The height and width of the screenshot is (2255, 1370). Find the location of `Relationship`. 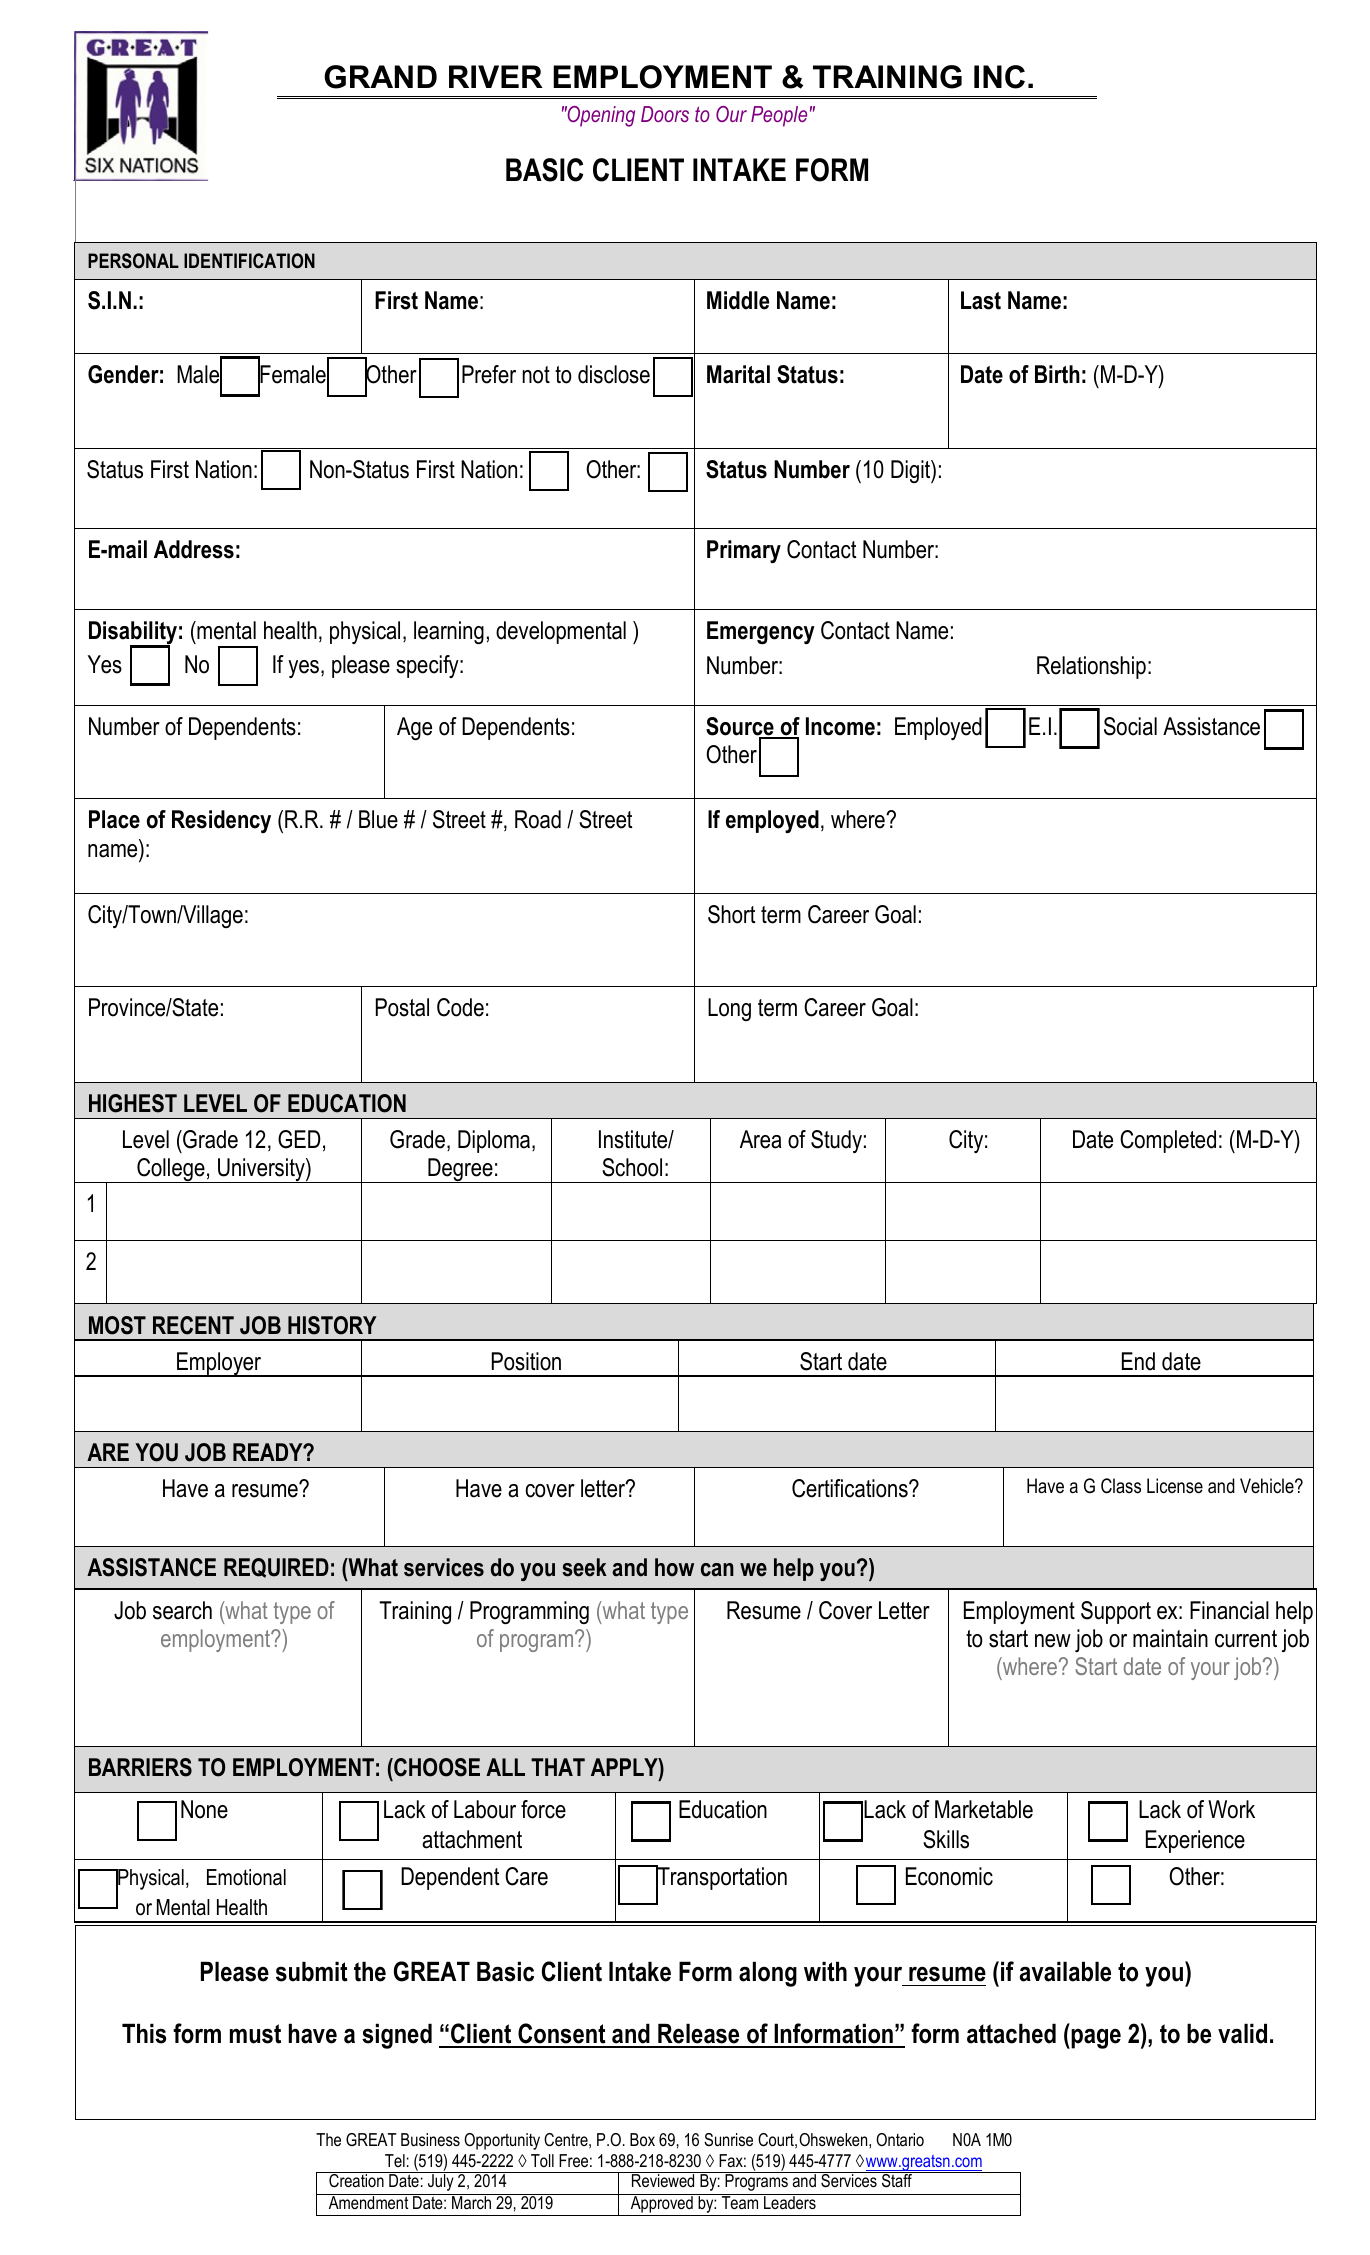

Relationship is located at coordinates (1091, 667).
